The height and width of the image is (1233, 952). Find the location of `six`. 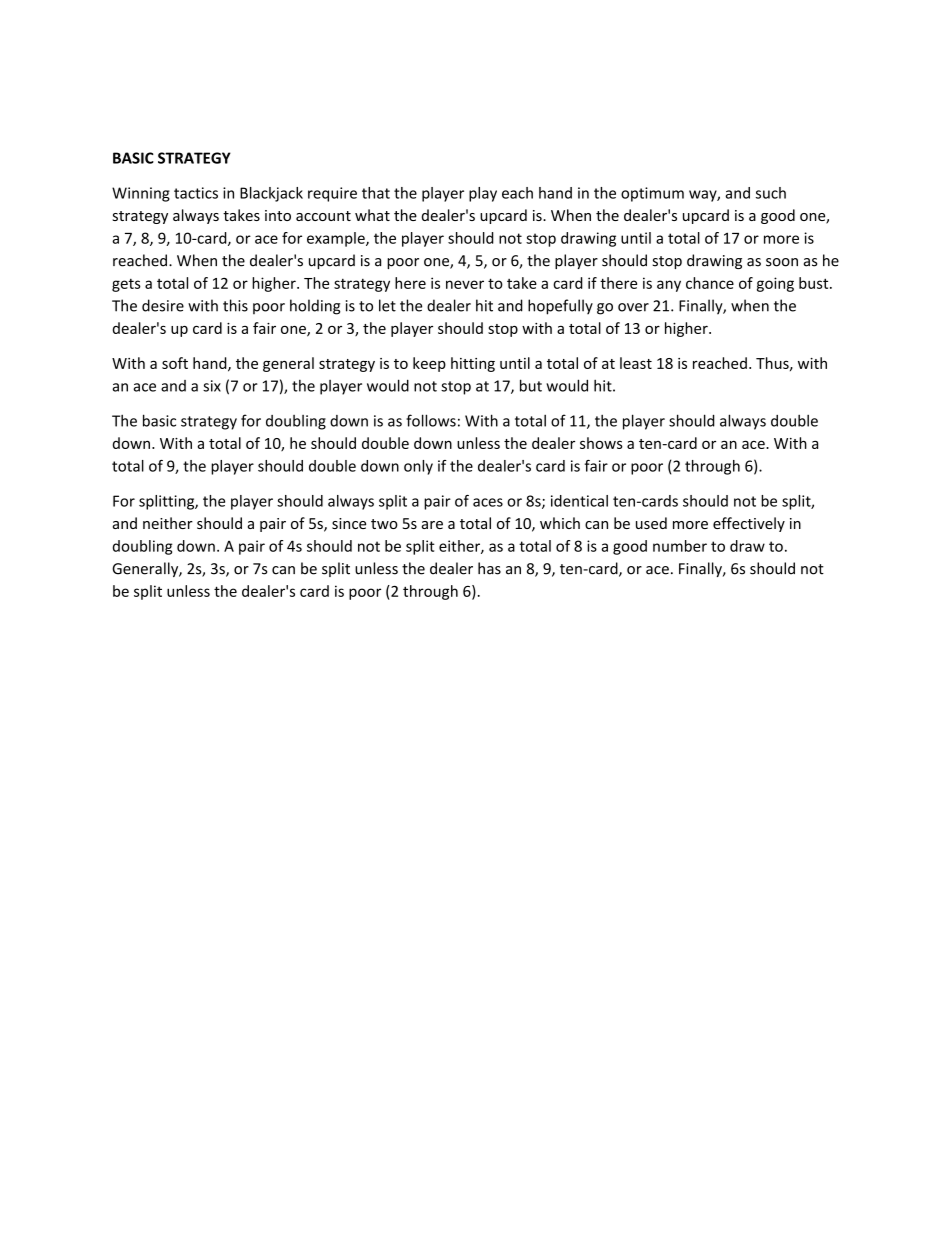

six is located at coordinates (212, 386).
